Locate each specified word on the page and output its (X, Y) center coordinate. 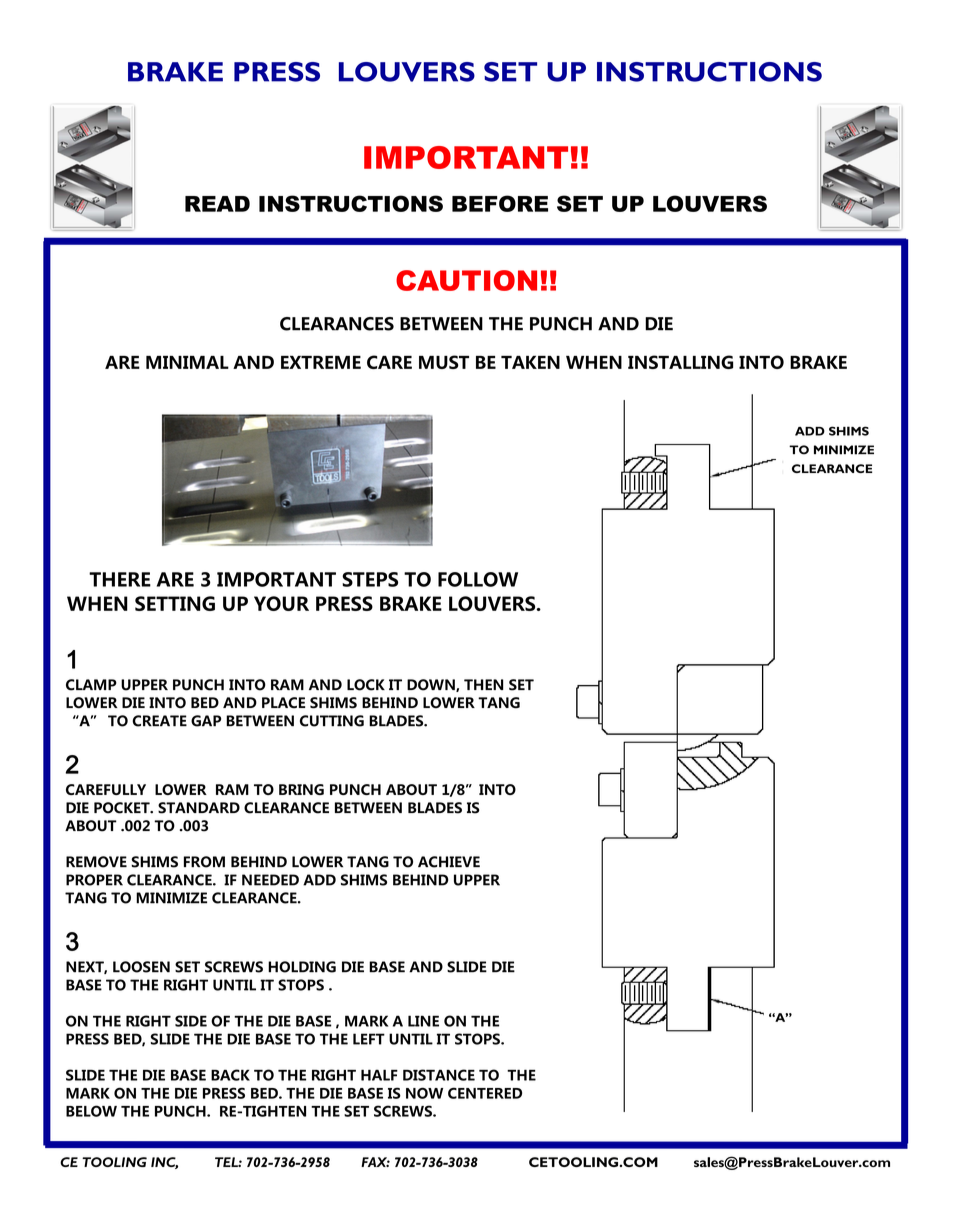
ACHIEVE (449, 862)
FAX (375, 1162)
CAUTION (466, 280)
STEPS (370, 579)
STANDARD (199, 808)
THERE (120, 579)
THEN (483, 684)
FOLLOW (478, 579)
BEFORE (500, 203)
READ (217, 204)
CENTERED (485, 1093)
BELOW (91, 1111)
